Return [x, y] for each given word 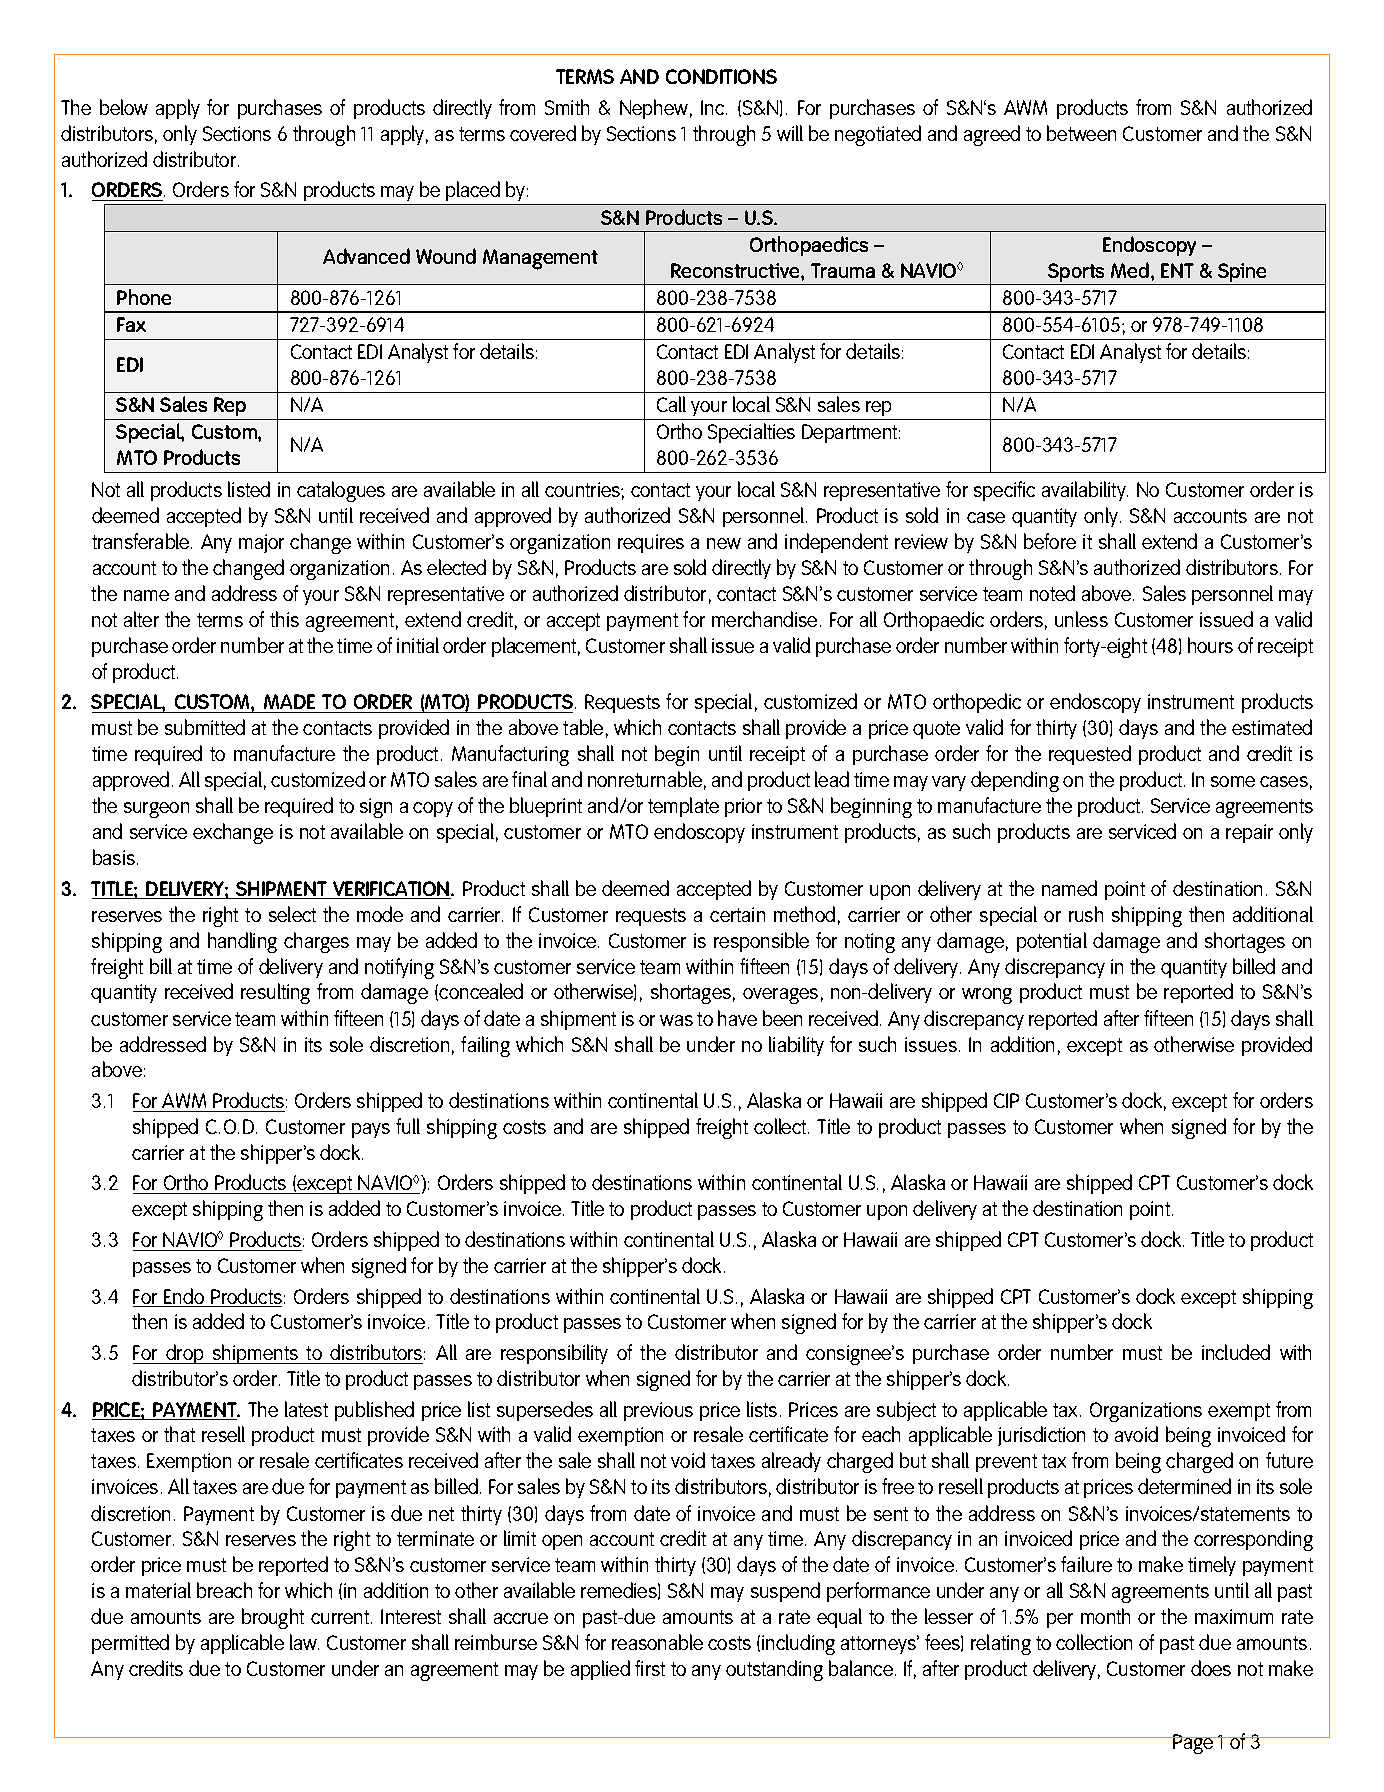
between [1081, 133]
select [292, 914]
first [650, 1668]
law [304, 1642]
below [124, 107]
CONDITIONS [721, 76]
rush [1086, 914]
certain [737, 914]
